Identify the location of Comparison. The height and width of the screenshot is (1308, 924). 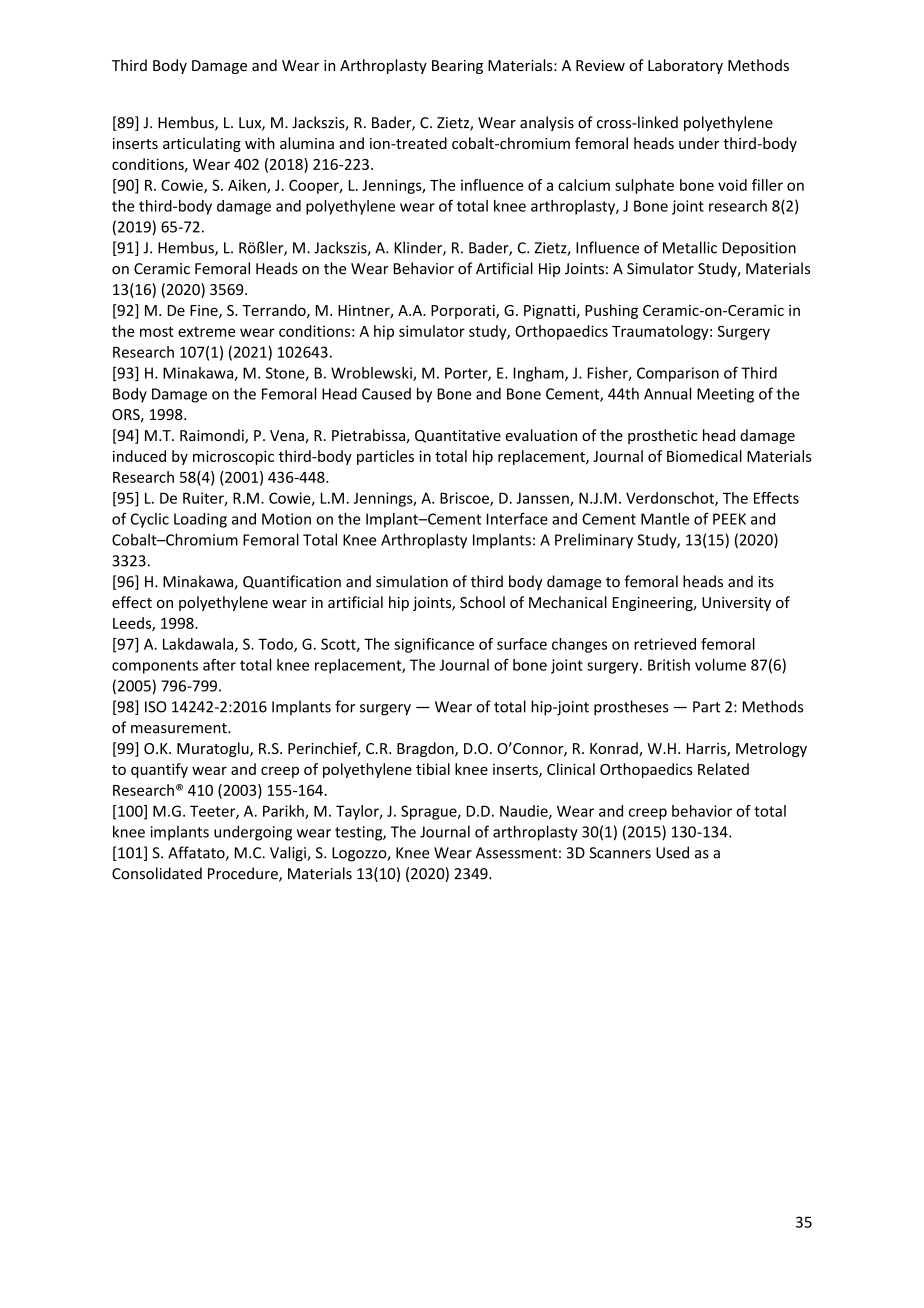
(678, 374).
